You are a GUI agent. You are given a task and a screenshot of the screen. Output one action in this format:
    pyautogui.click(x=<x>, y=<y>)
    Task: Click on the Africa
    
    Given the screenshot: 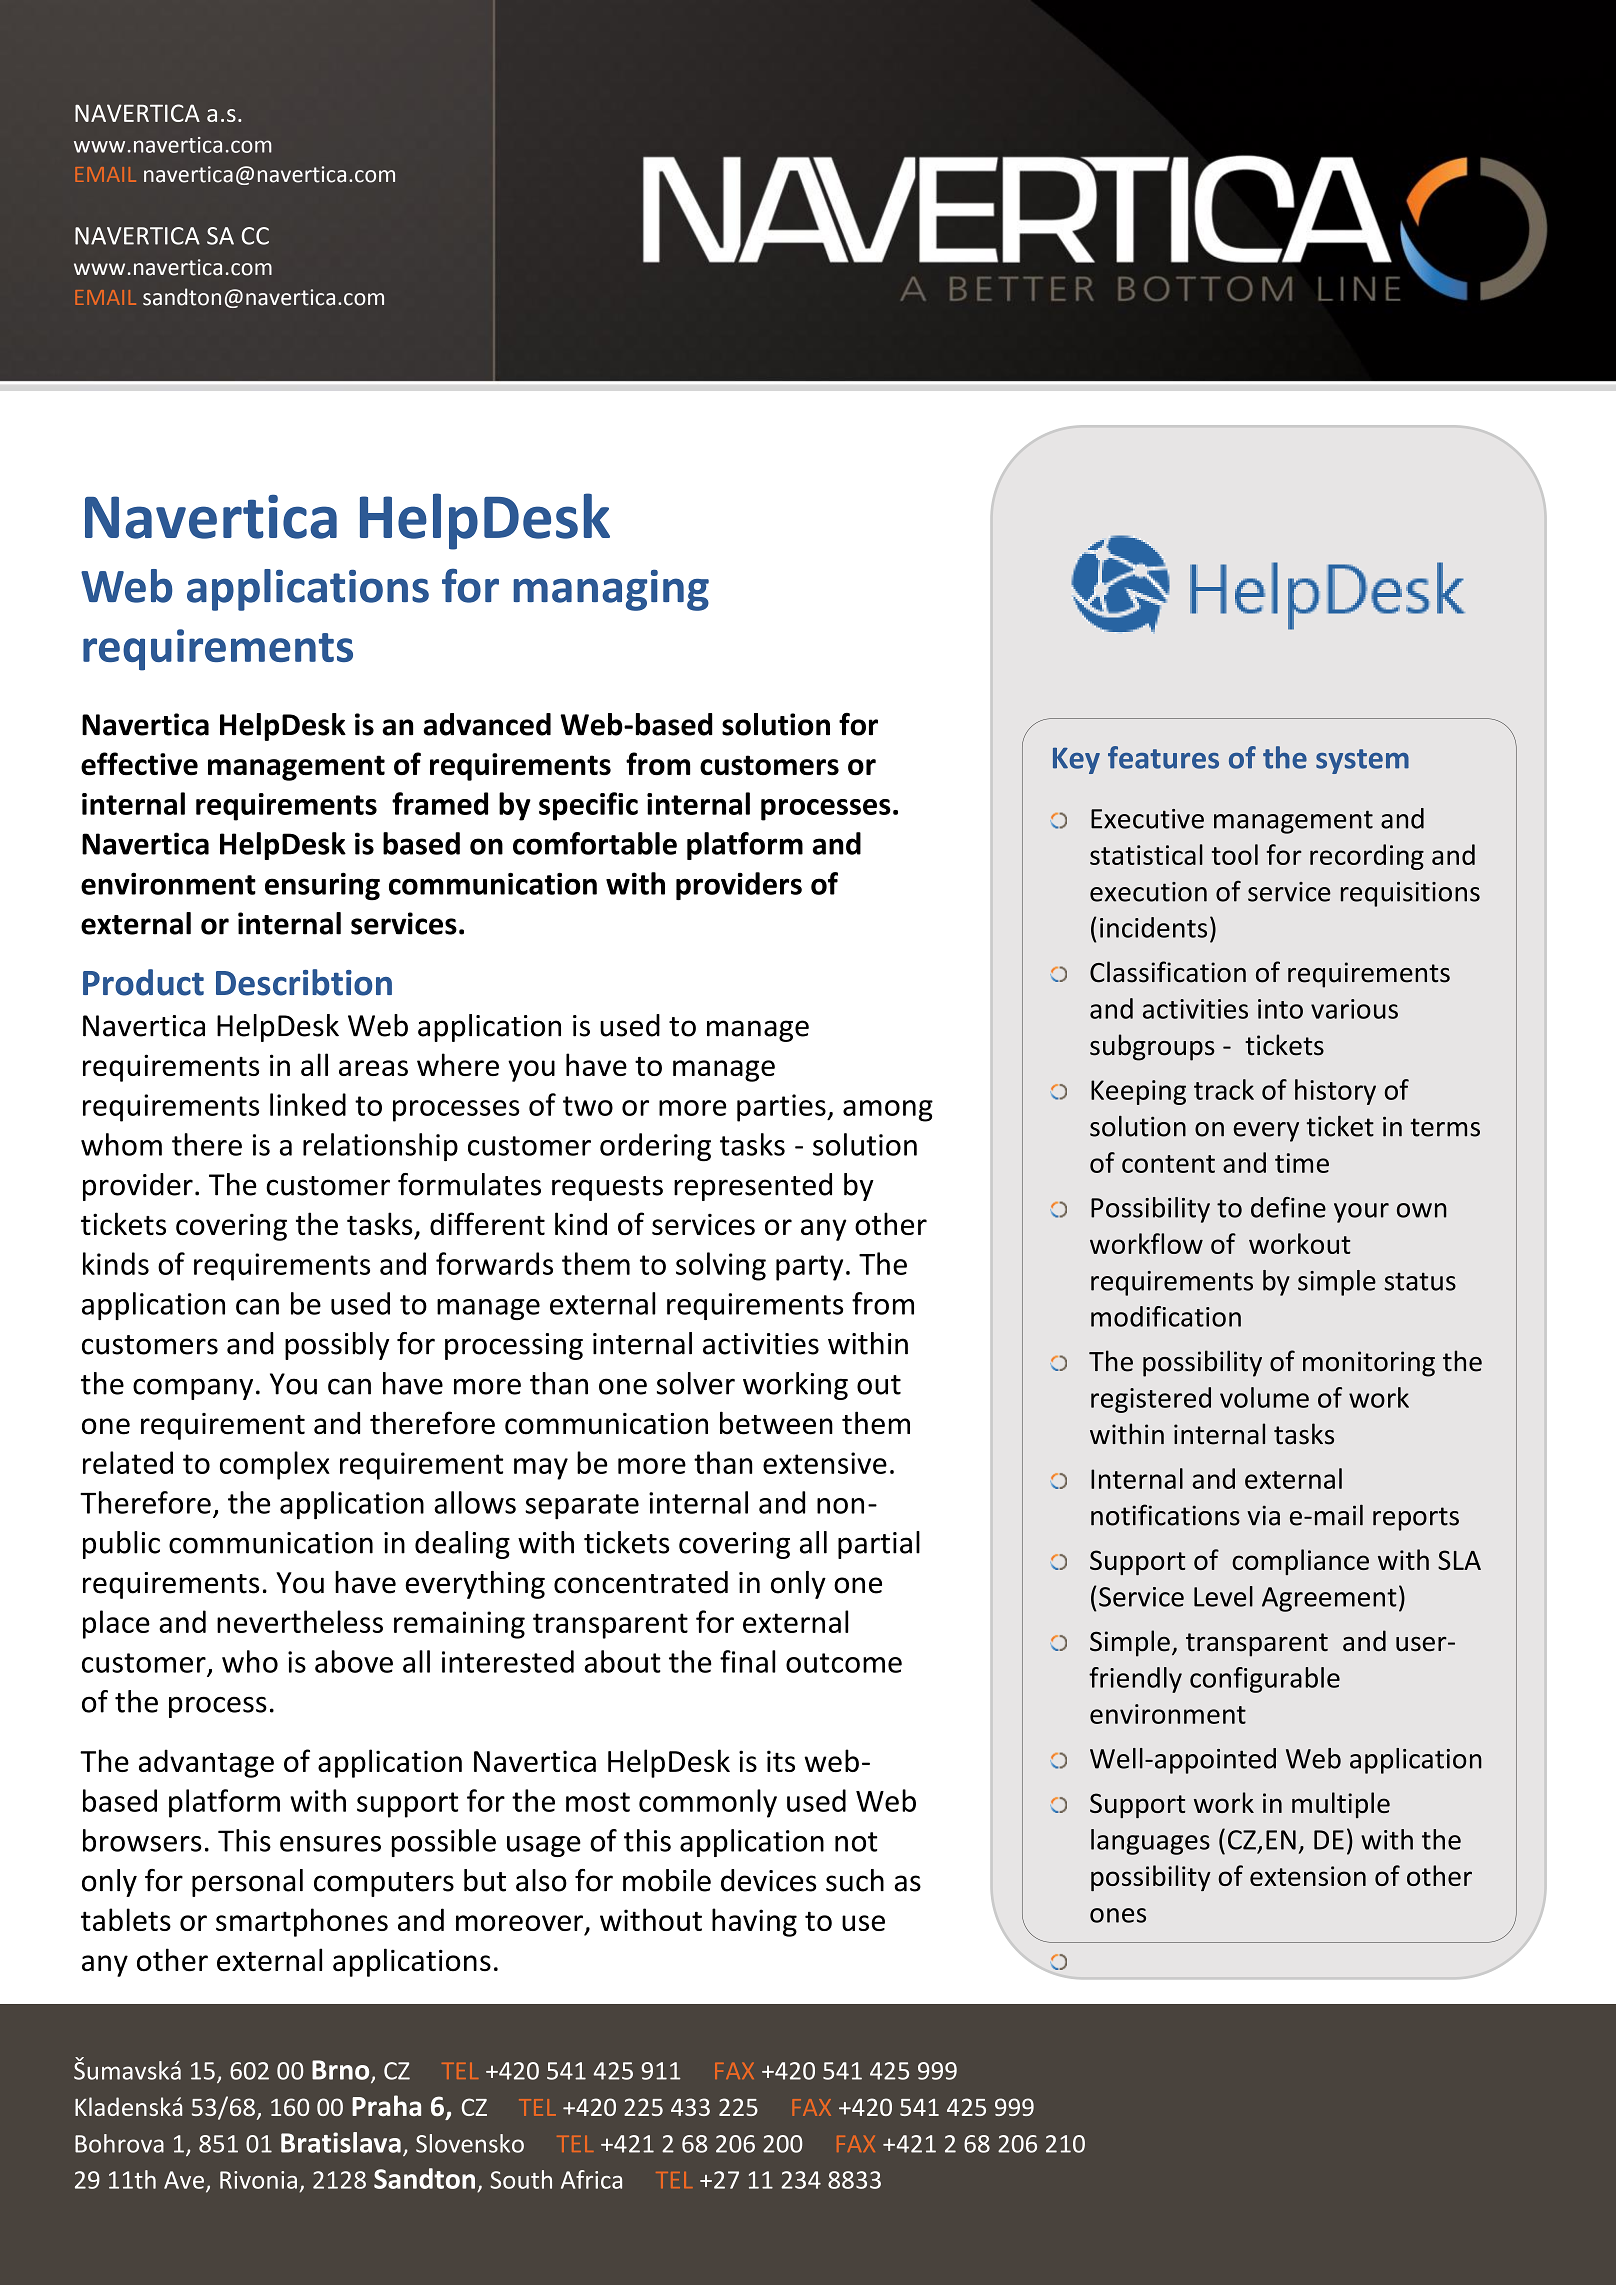 What is the action you would take?
    pyautogui.click(x=591, y=2179)
